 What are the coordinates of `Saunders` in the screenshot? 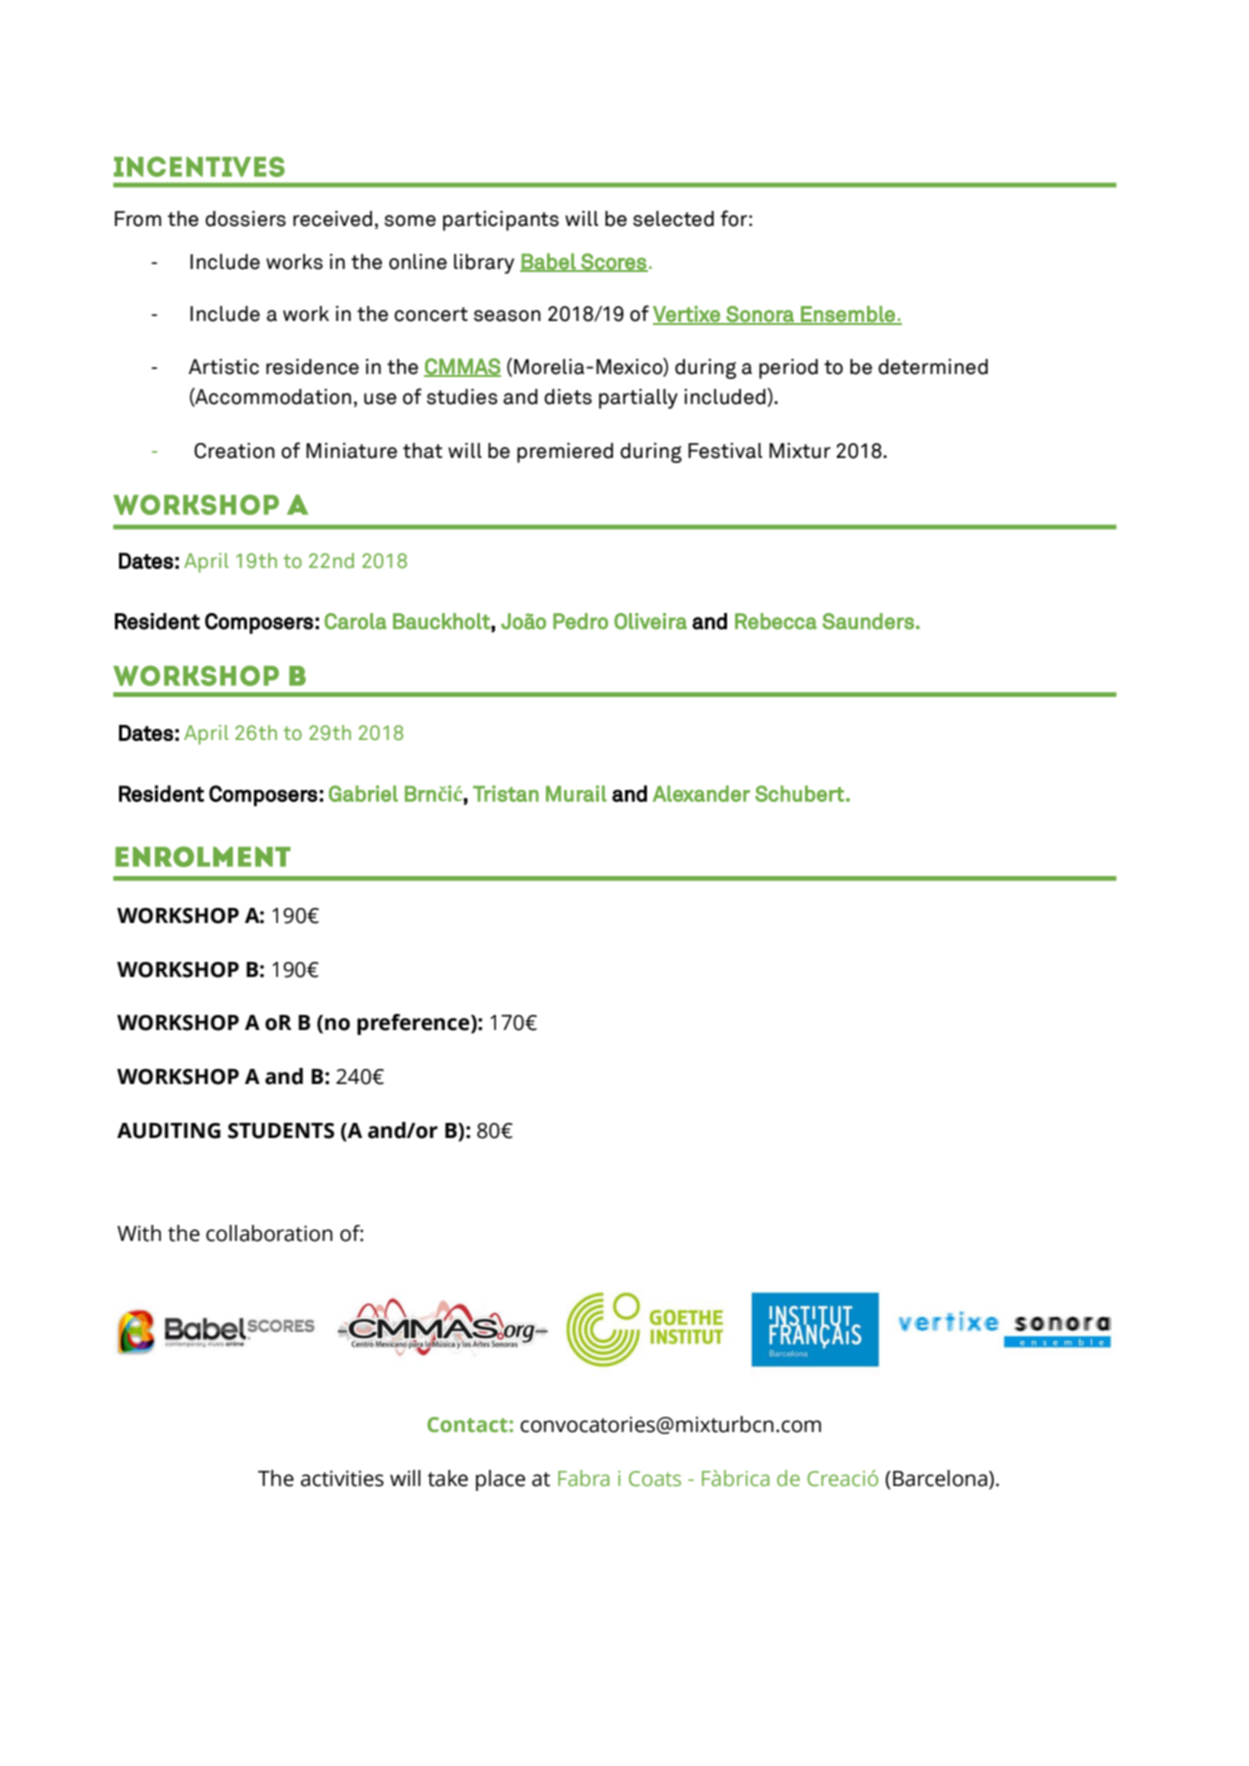 It's located at (868, 621).
